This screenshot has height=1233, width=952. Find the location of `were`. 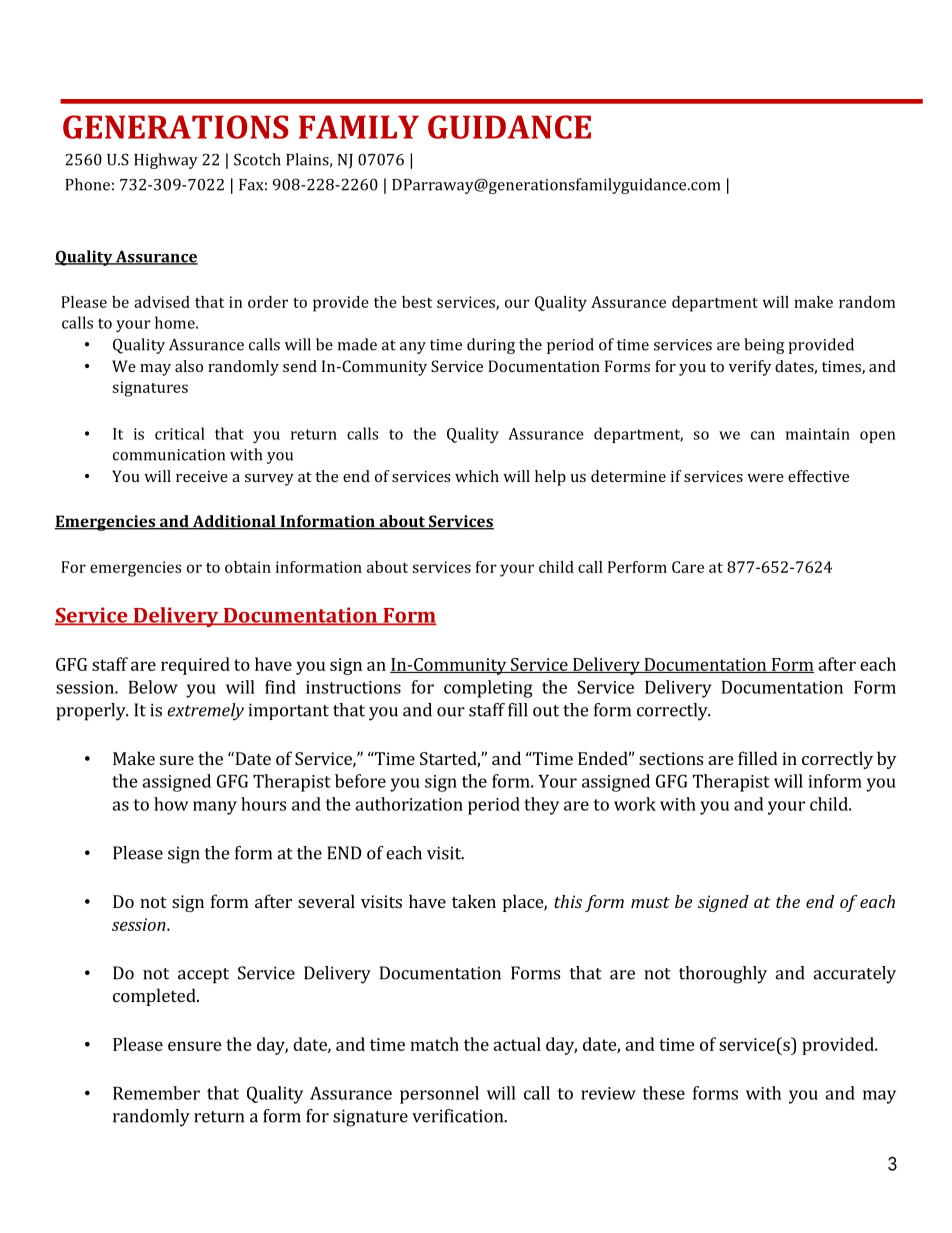

were is located at coordinates (765, 478).
